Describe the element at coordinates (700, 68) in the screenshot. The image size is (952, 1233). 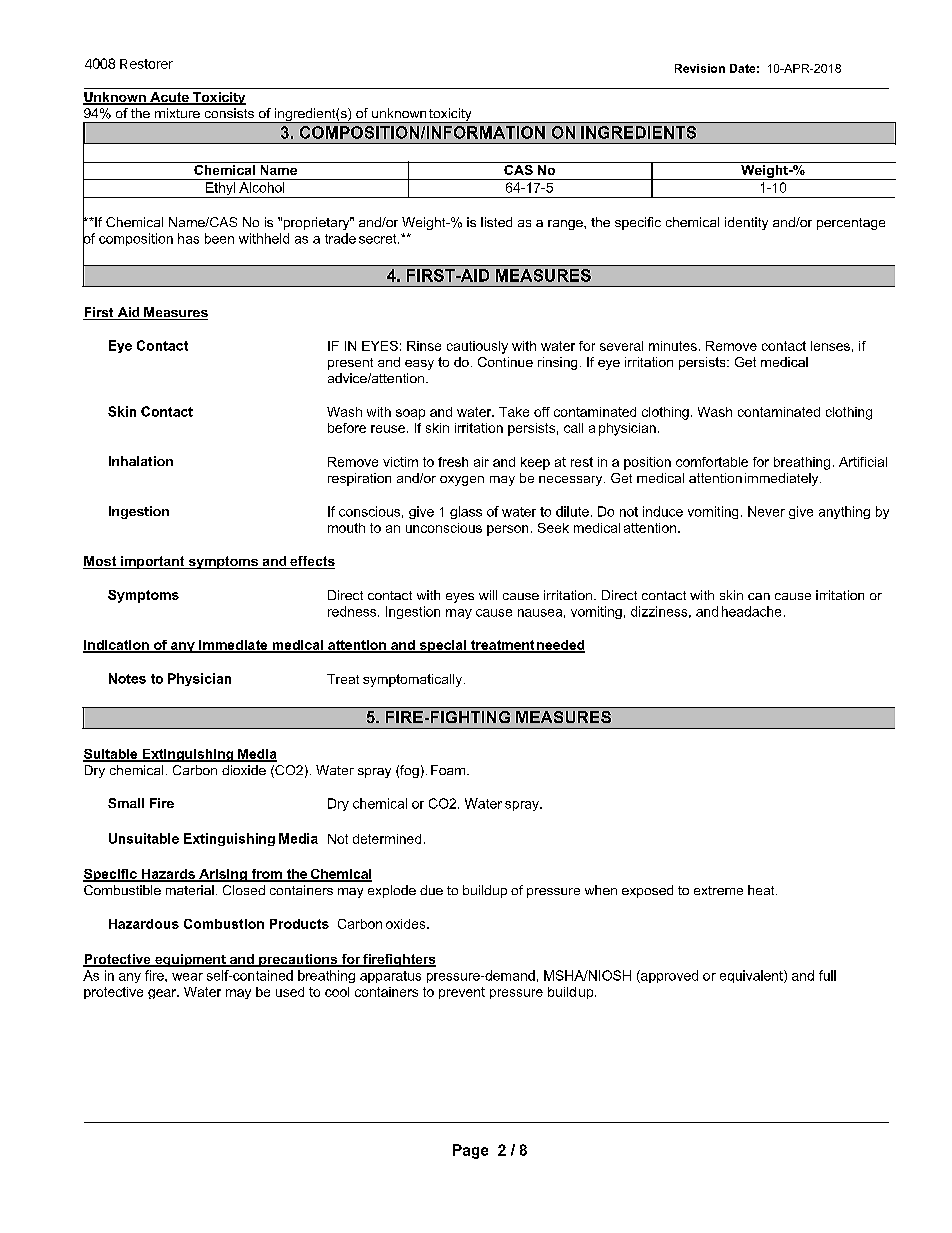
I see `Revision` at that location.
